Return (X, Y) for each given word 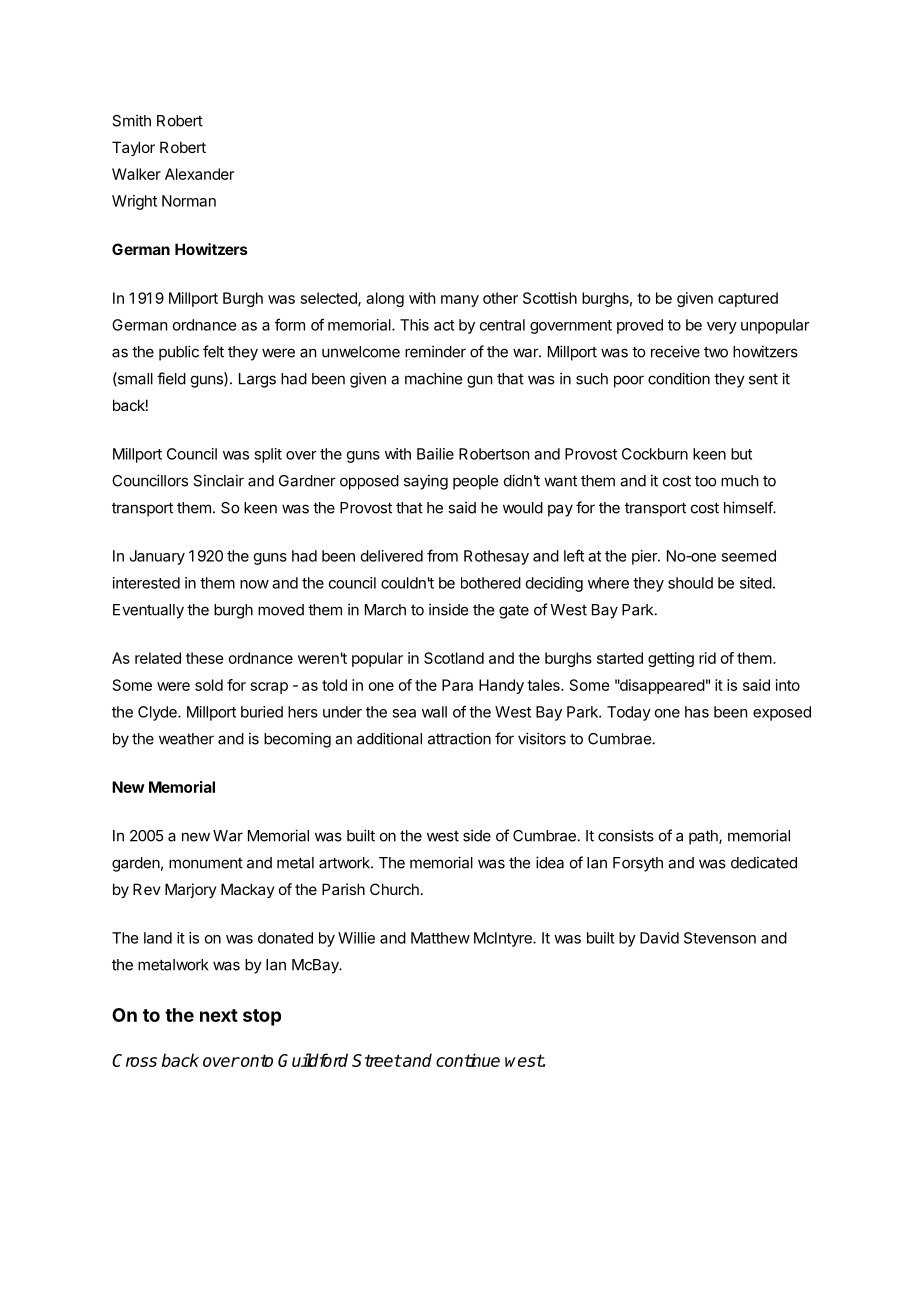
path (704, 837)
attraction (459, 738)
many (460, 301)
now (254, 584)
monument (206, 863)
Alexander (199, 174)
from (442, 555)
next (219, 1015)
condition (679, 378)
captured (748, 299)
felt (213, 351)
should (690, 583)
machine (433, 378)
